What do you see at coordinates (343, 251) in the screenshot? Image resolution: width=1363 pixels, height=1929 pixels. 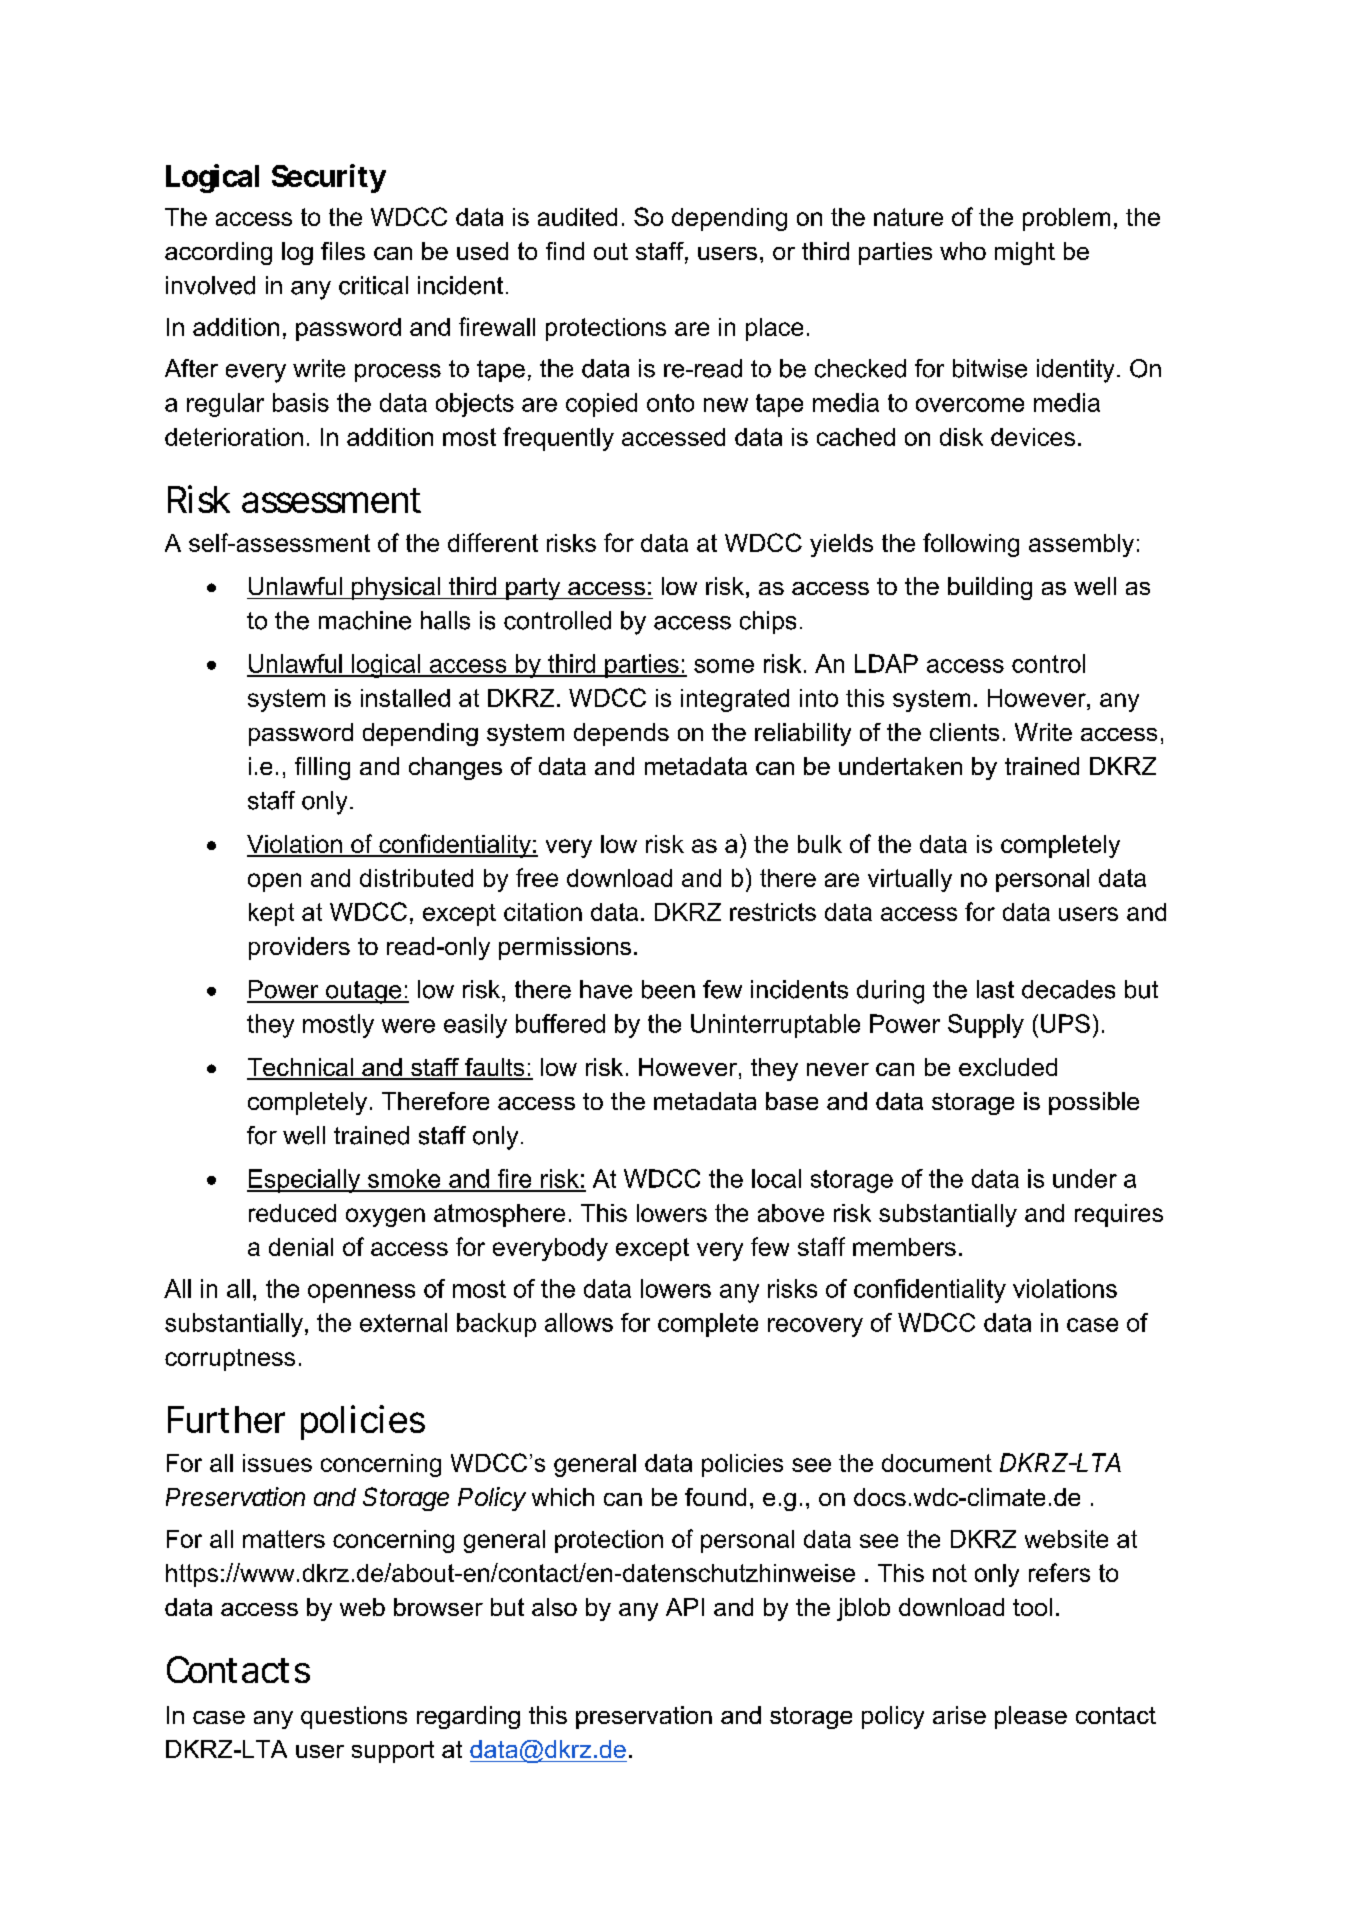 I see `files` at bounding box center [343, 251].
